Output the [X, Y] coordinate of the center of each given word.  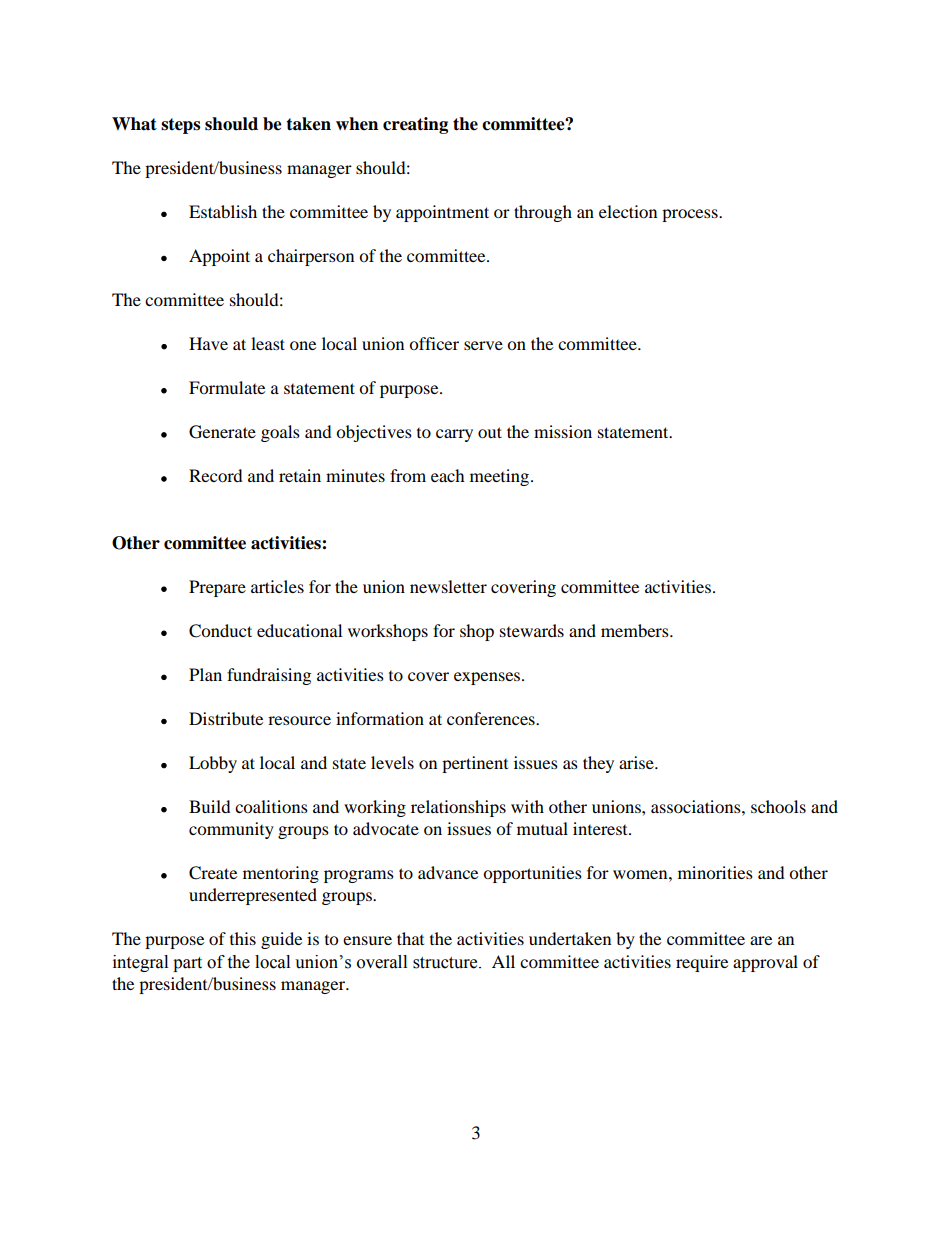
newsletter [448, 586]
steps [180, 126]
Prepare [217, 588]
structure [446, 963]
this [243, 938]
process [691, 215]
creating [415, 125]
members [636, 630]
